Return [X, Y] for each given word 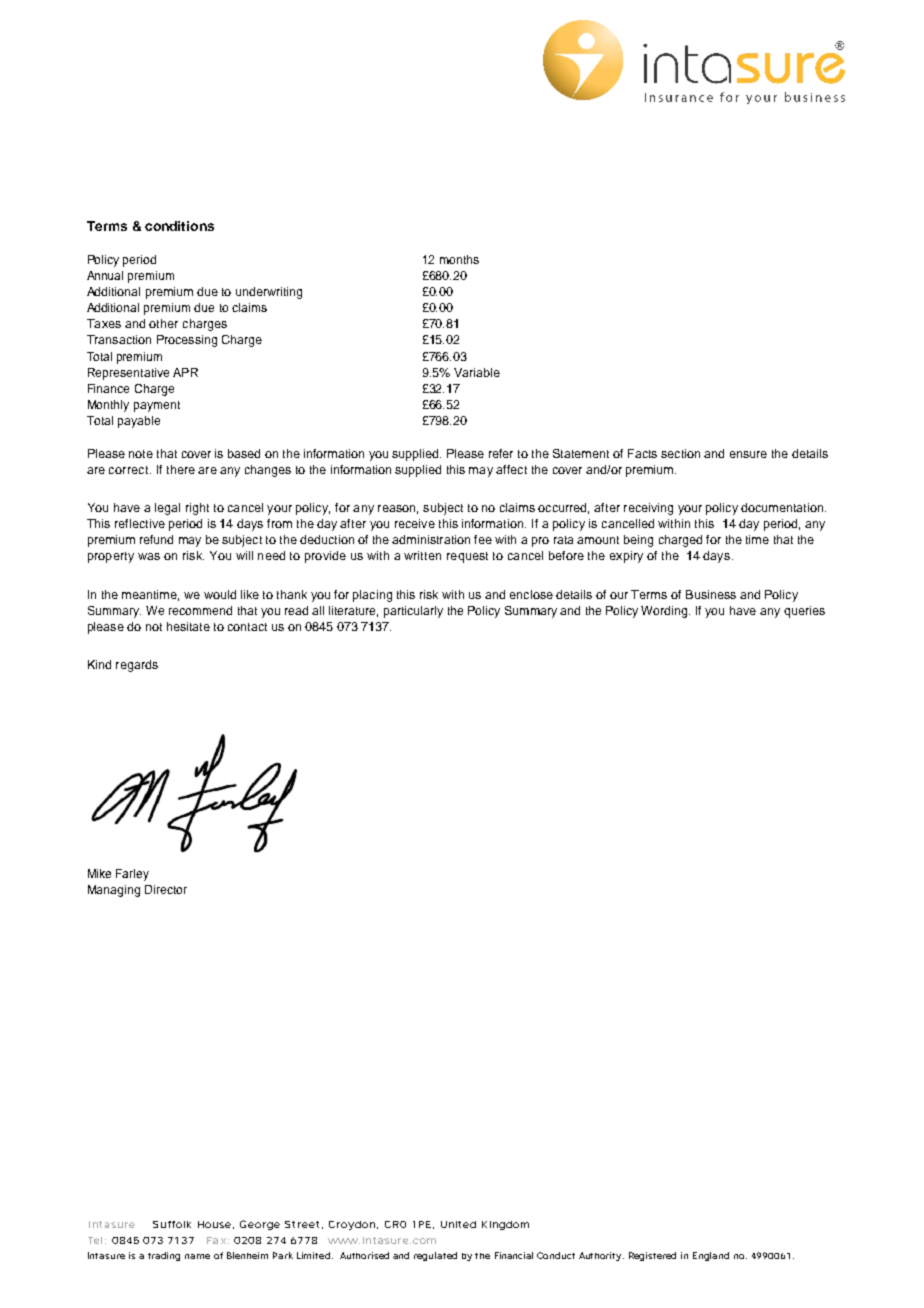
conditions [179, 226]
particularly [413, 612]
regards [137, 666]
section [680, 453]
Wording [665, 612]
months [459, 259]
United [458, 1224]
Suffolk [172, 1224]
